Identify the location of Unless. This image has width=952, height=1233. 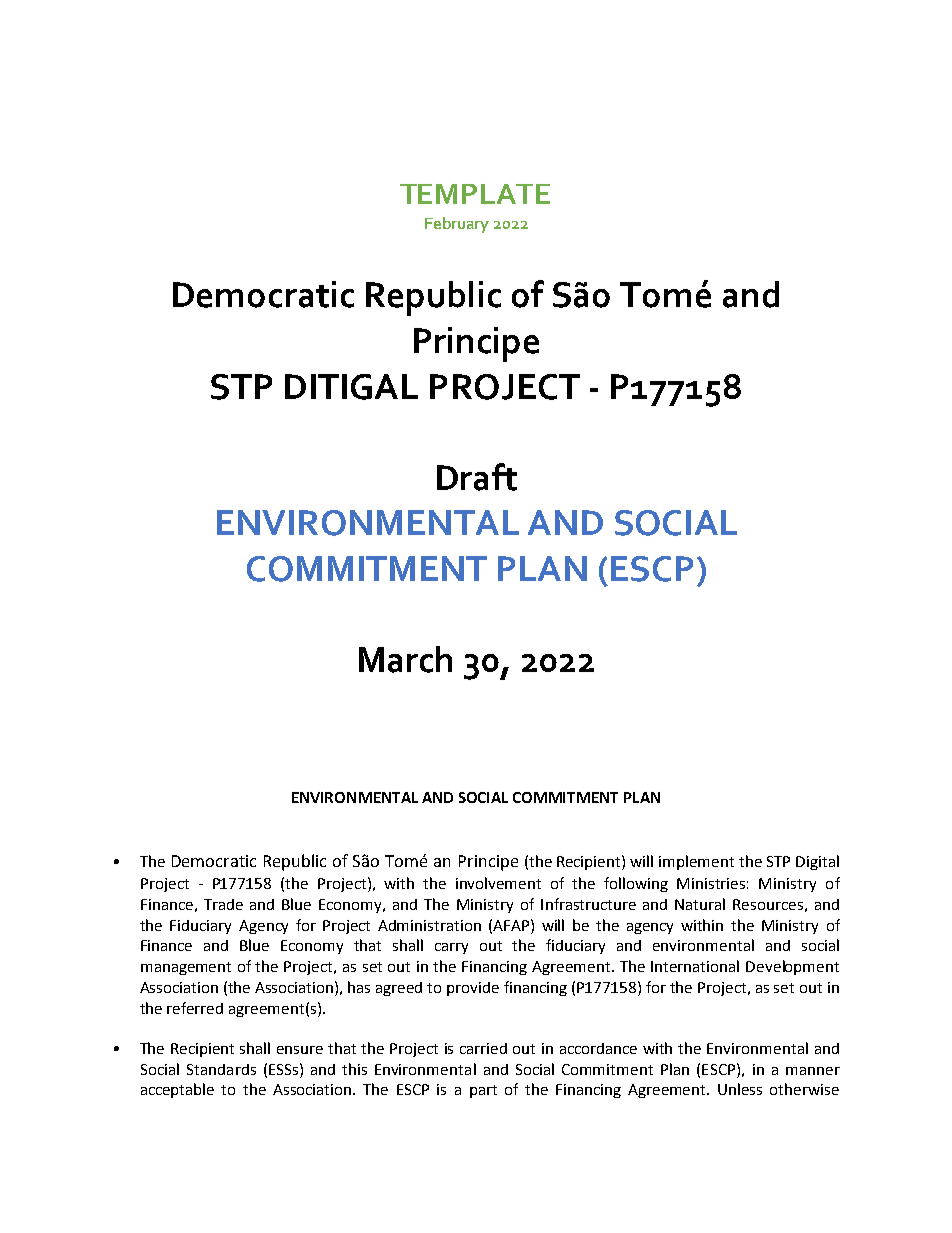
(740, 1089).
